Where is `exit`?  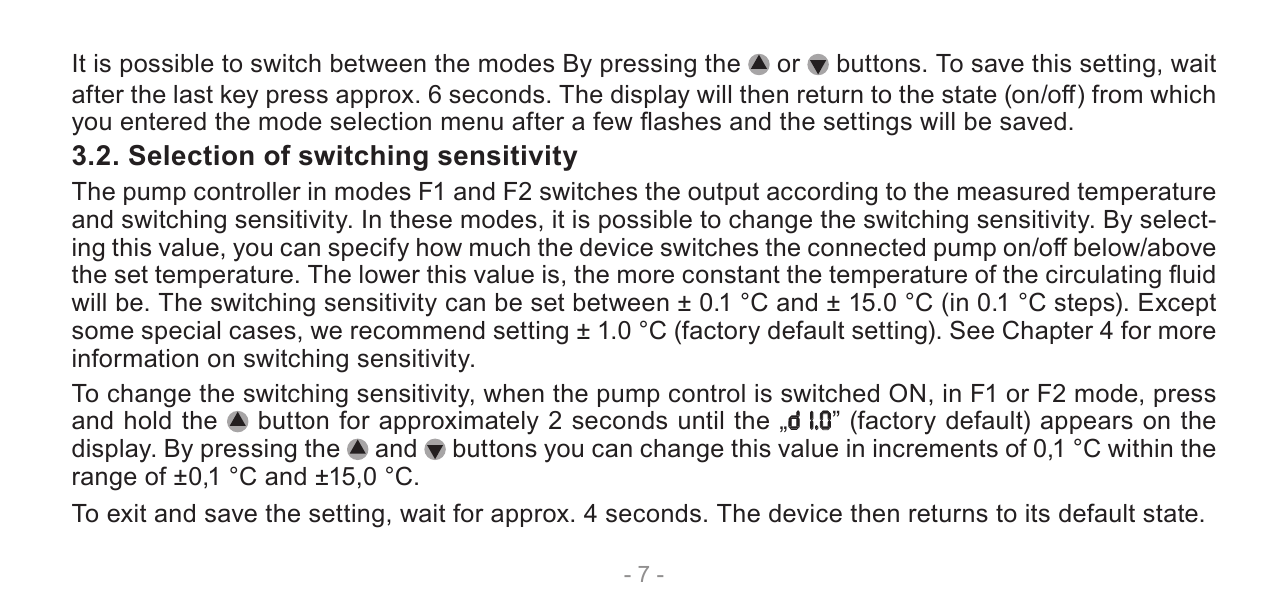 exit is located at coordinates (127, 513).
